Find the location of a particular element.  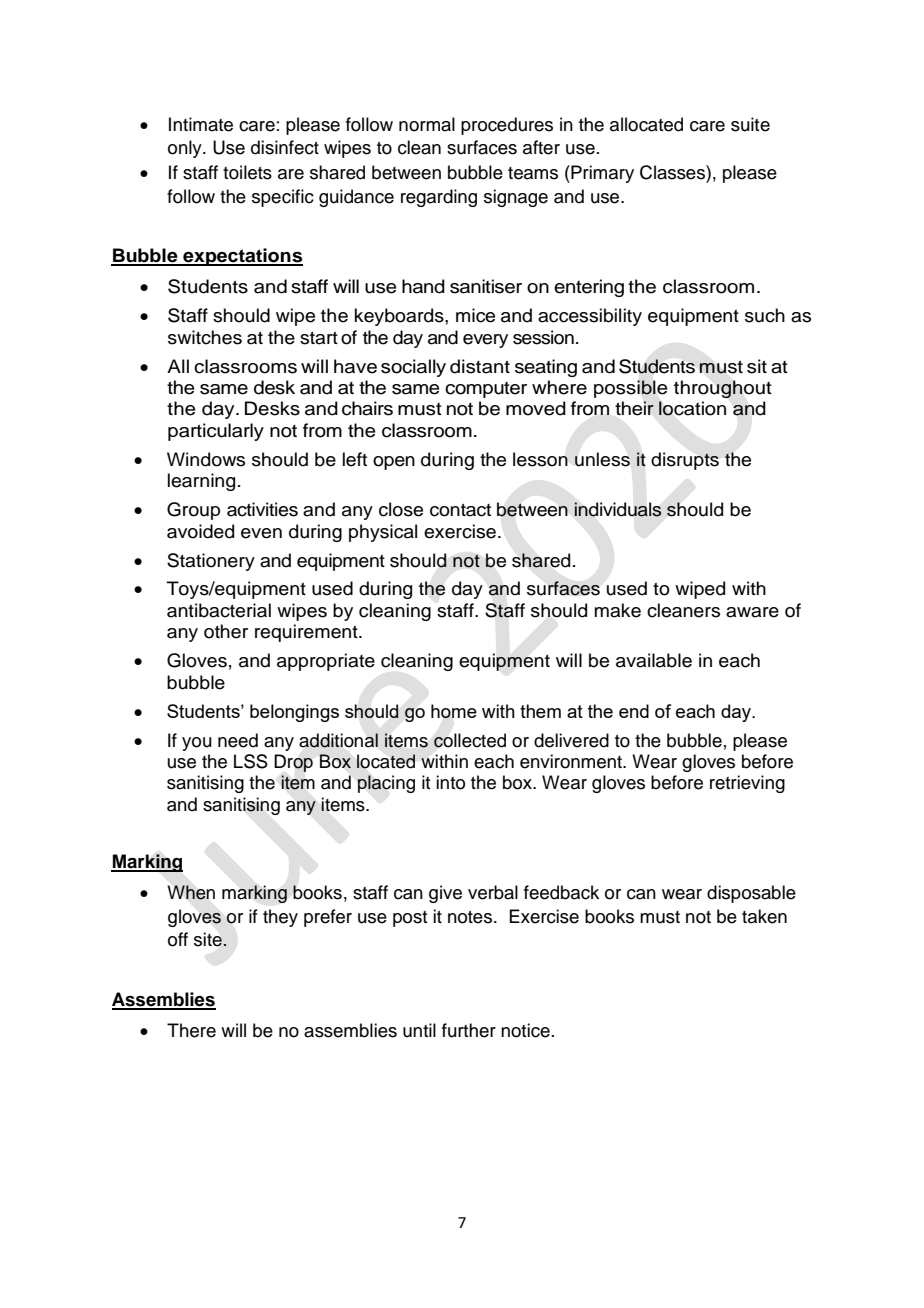

procedures is located at coordinates (507, 126).
